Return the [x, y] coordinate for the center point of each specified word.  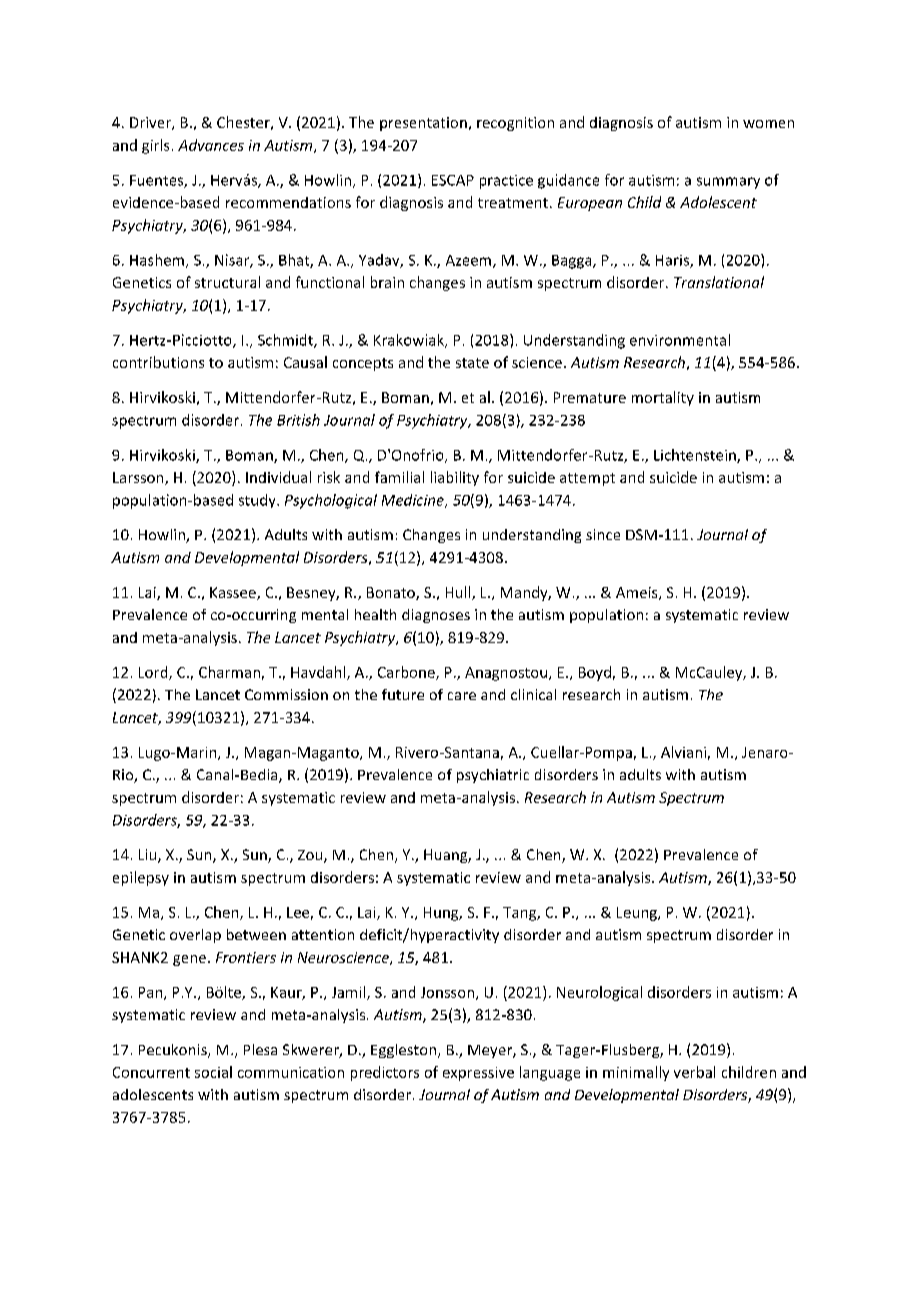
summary [728, 183]
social [213, 1072]
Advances [211, 145]
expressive [478, 1074]
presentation [423, 124]
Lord [154, 673]
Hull [459, 593]
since [603, 534]
